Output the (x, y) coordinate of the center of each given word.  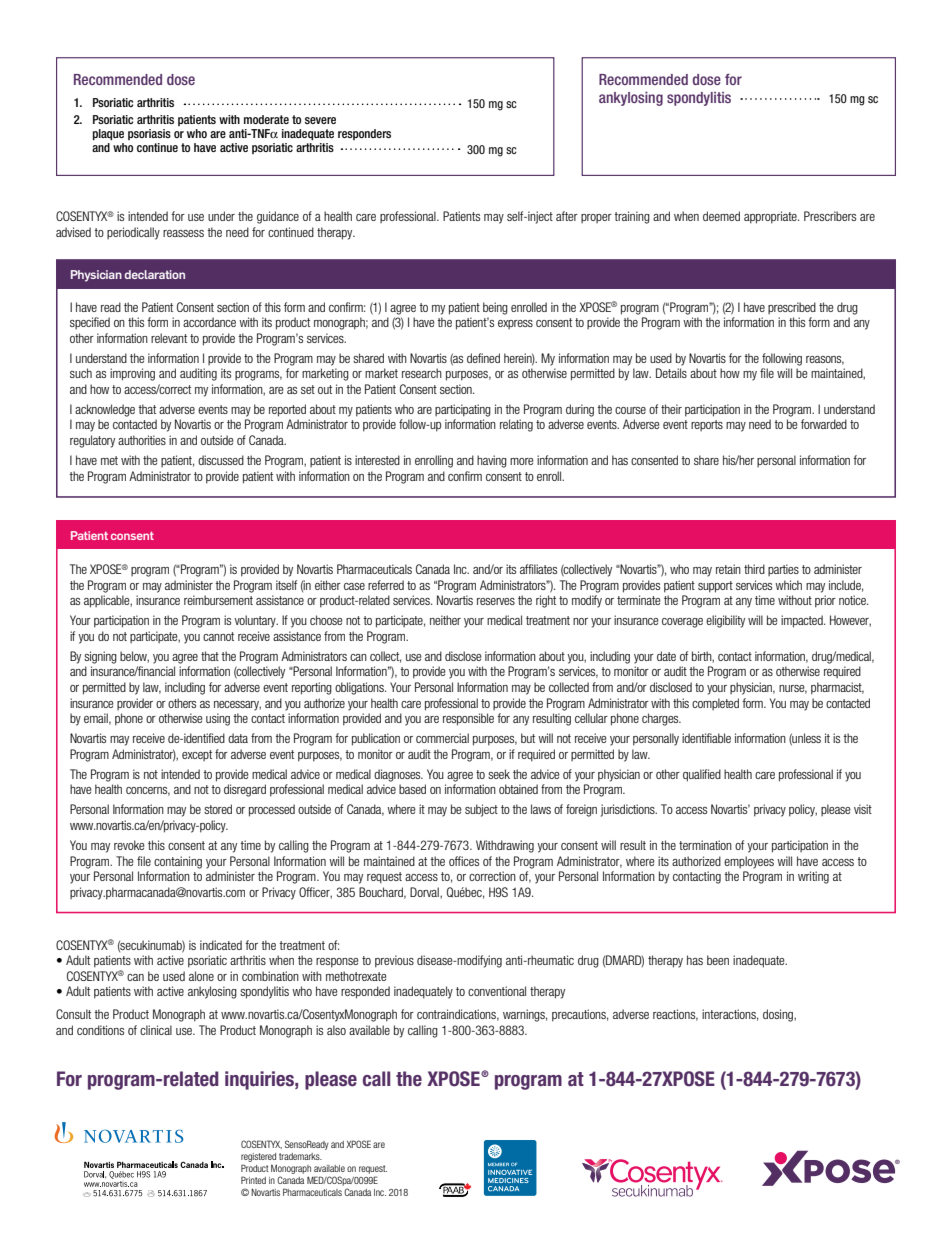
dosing (779, 1015)
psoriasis (149, 134)
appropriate (771, 217)
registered (258, 1157)
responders (364, 134)
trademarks (300, 1156)
